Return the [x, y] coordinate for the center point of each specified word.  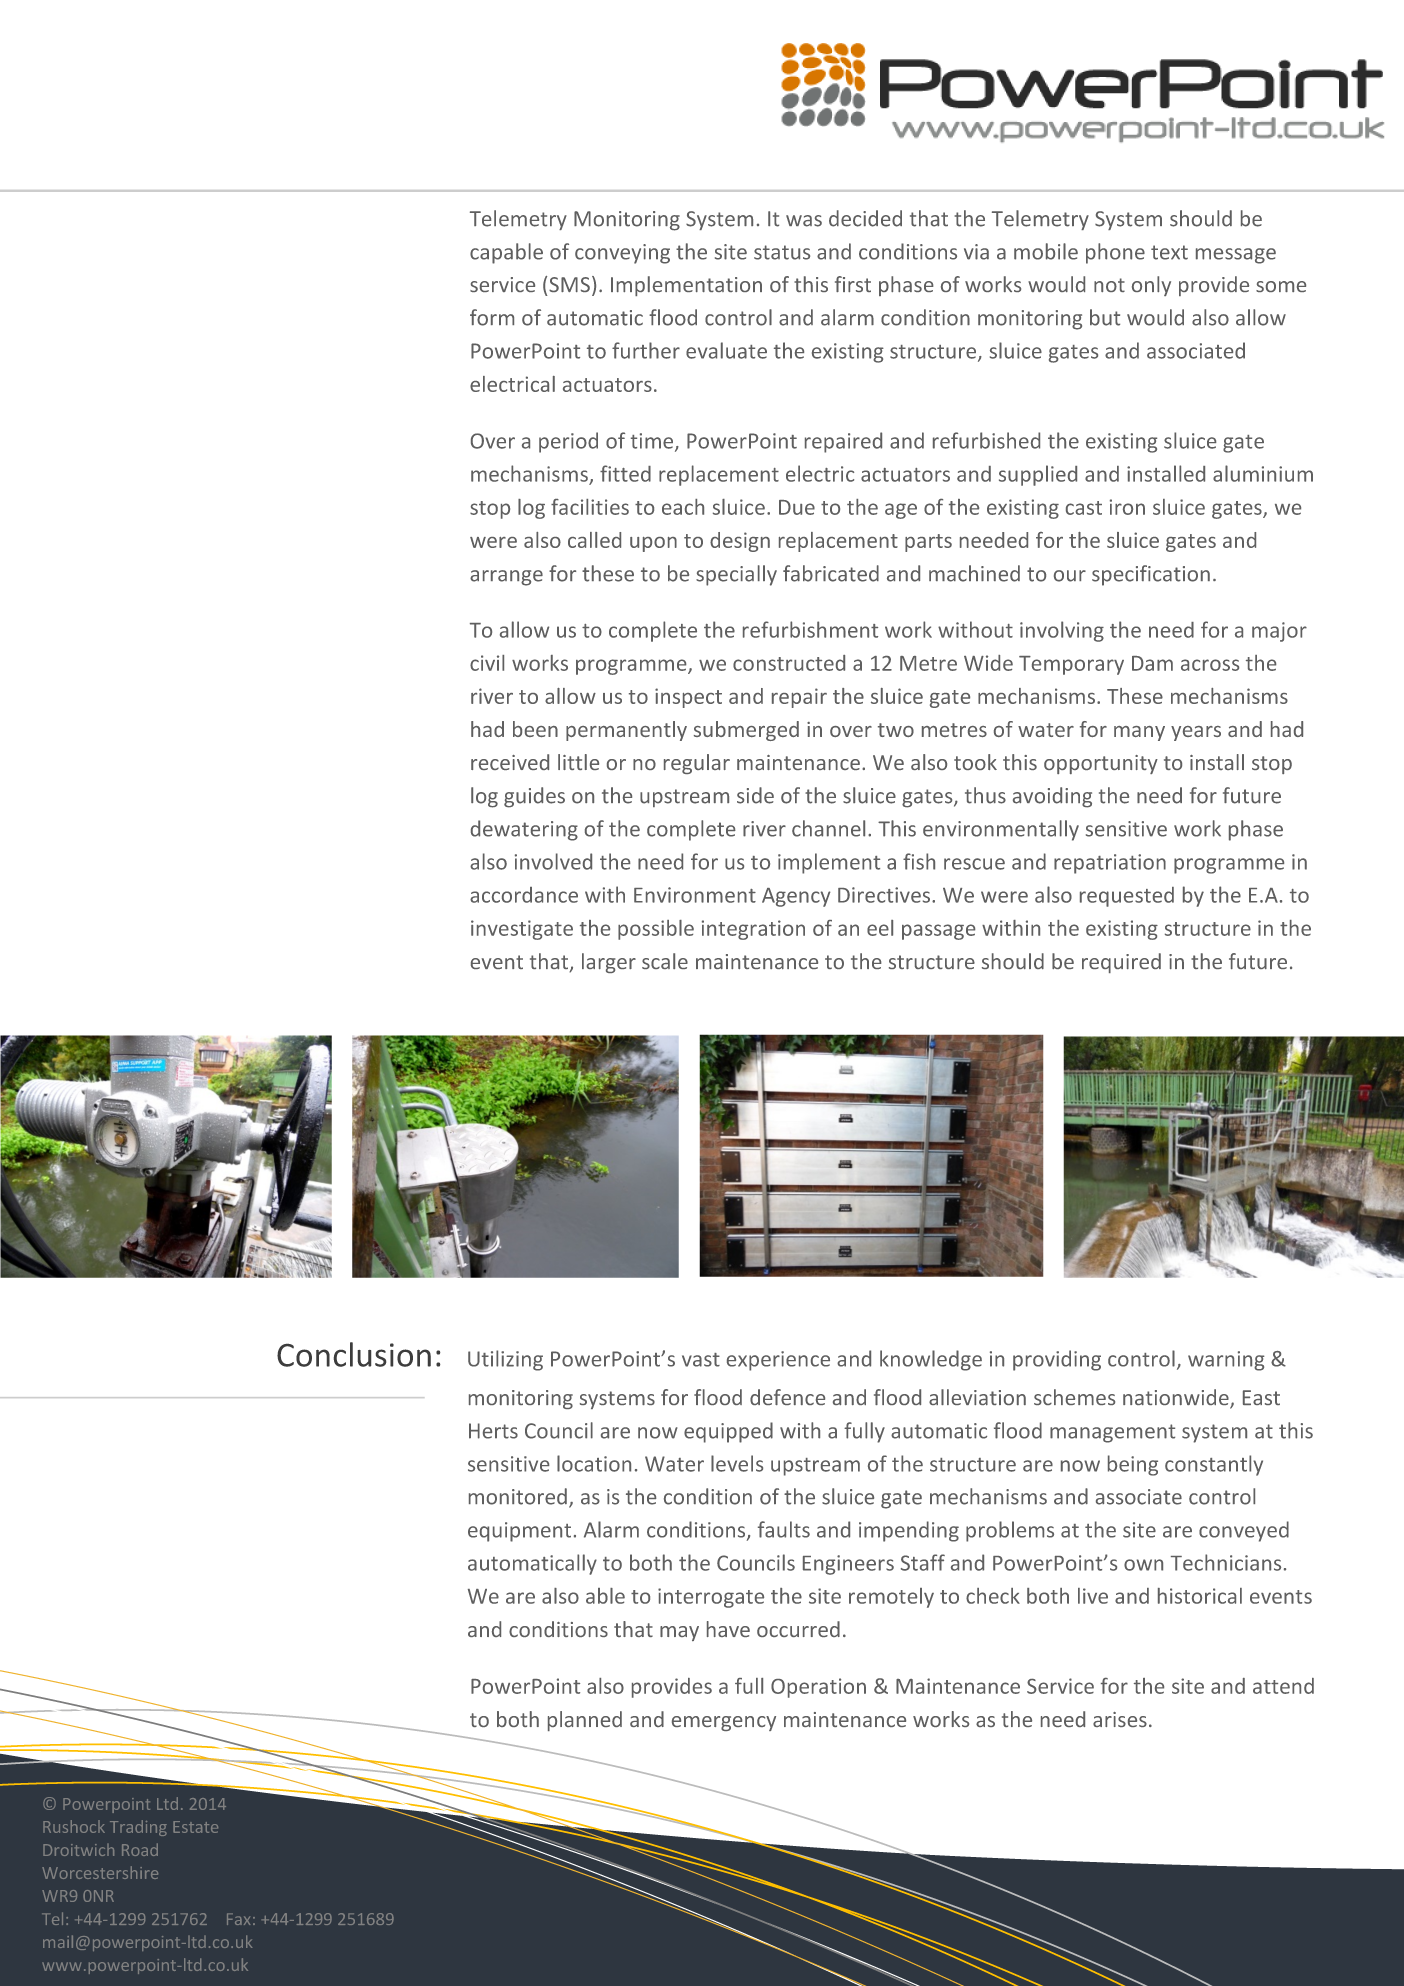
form [492, 317]
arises [1120, 1719]
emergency [724, 1723]
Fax [238, 1919]
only [1151, 286]
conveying [622, 254]
